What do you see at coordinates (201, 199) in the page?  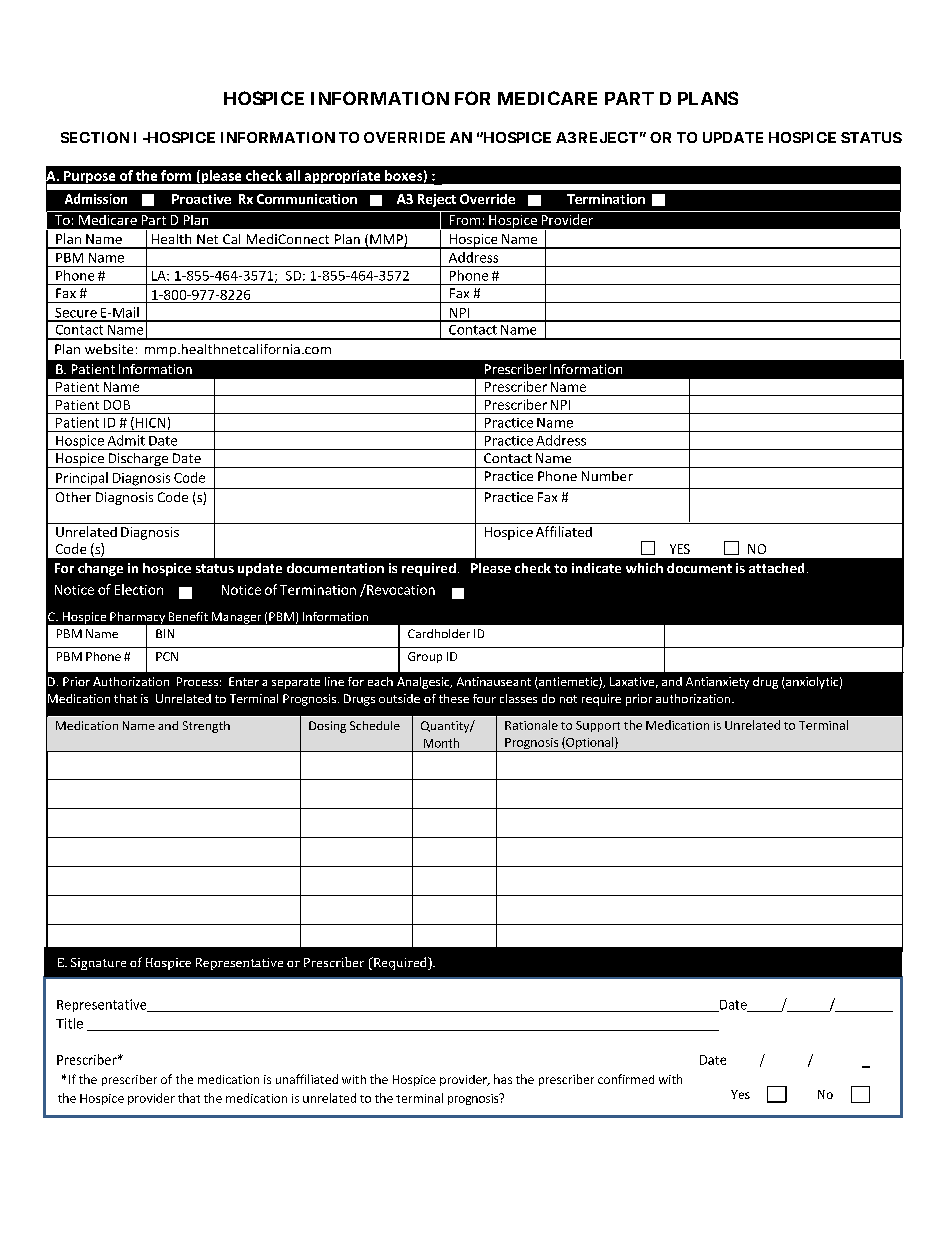 I see `Proactive` at bounding box center [201, 199].
